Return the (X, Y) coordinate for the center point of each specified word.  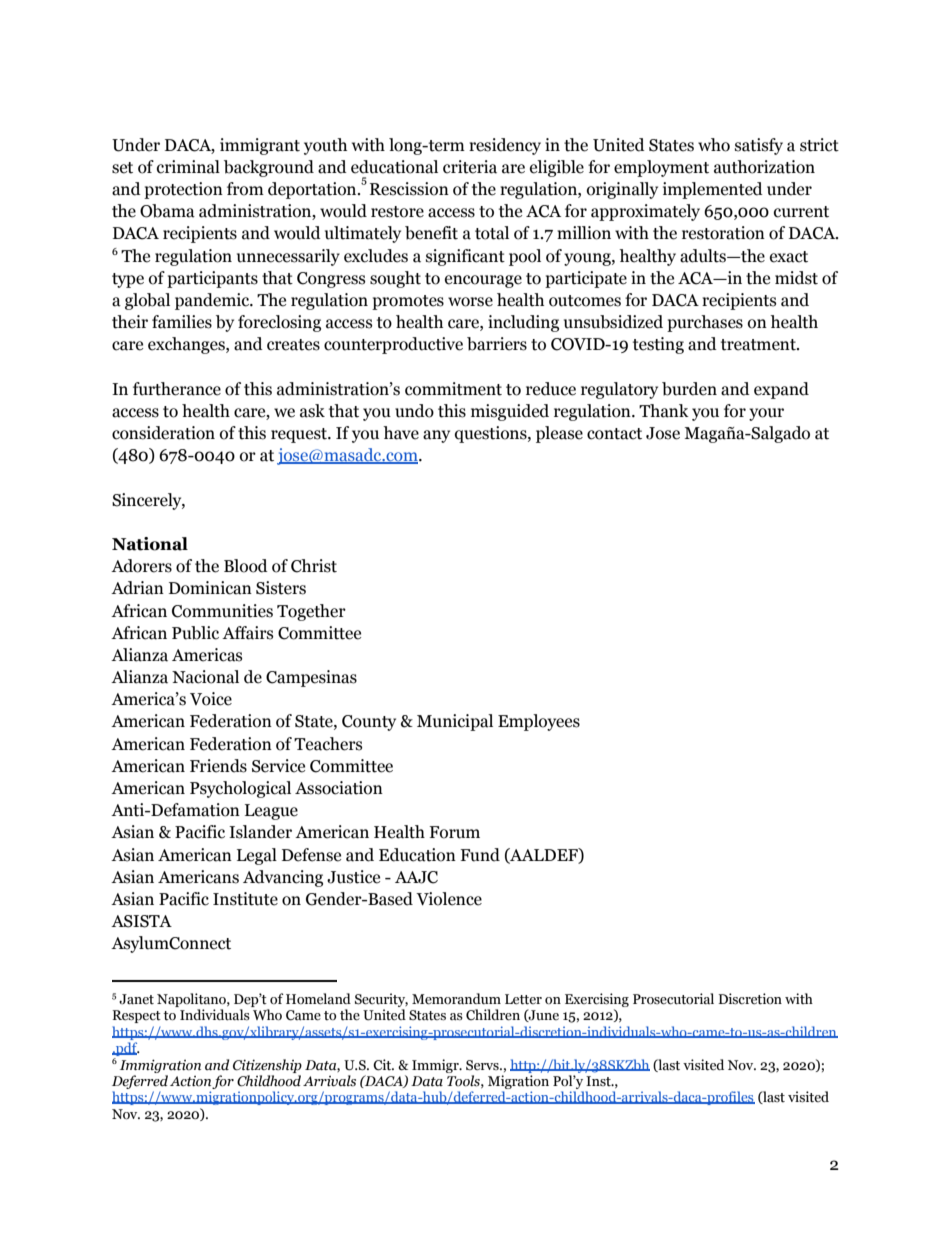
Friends (218, 766)
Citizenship (267, 1066)
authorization (764, 167)
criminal (188, 167)
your (766, 414)
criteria (470, 167)
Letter (523, 999)
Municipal (455, 722)
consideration (163, 433)
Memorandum (456, 999)
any (436, 436)
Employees (539, 722)
